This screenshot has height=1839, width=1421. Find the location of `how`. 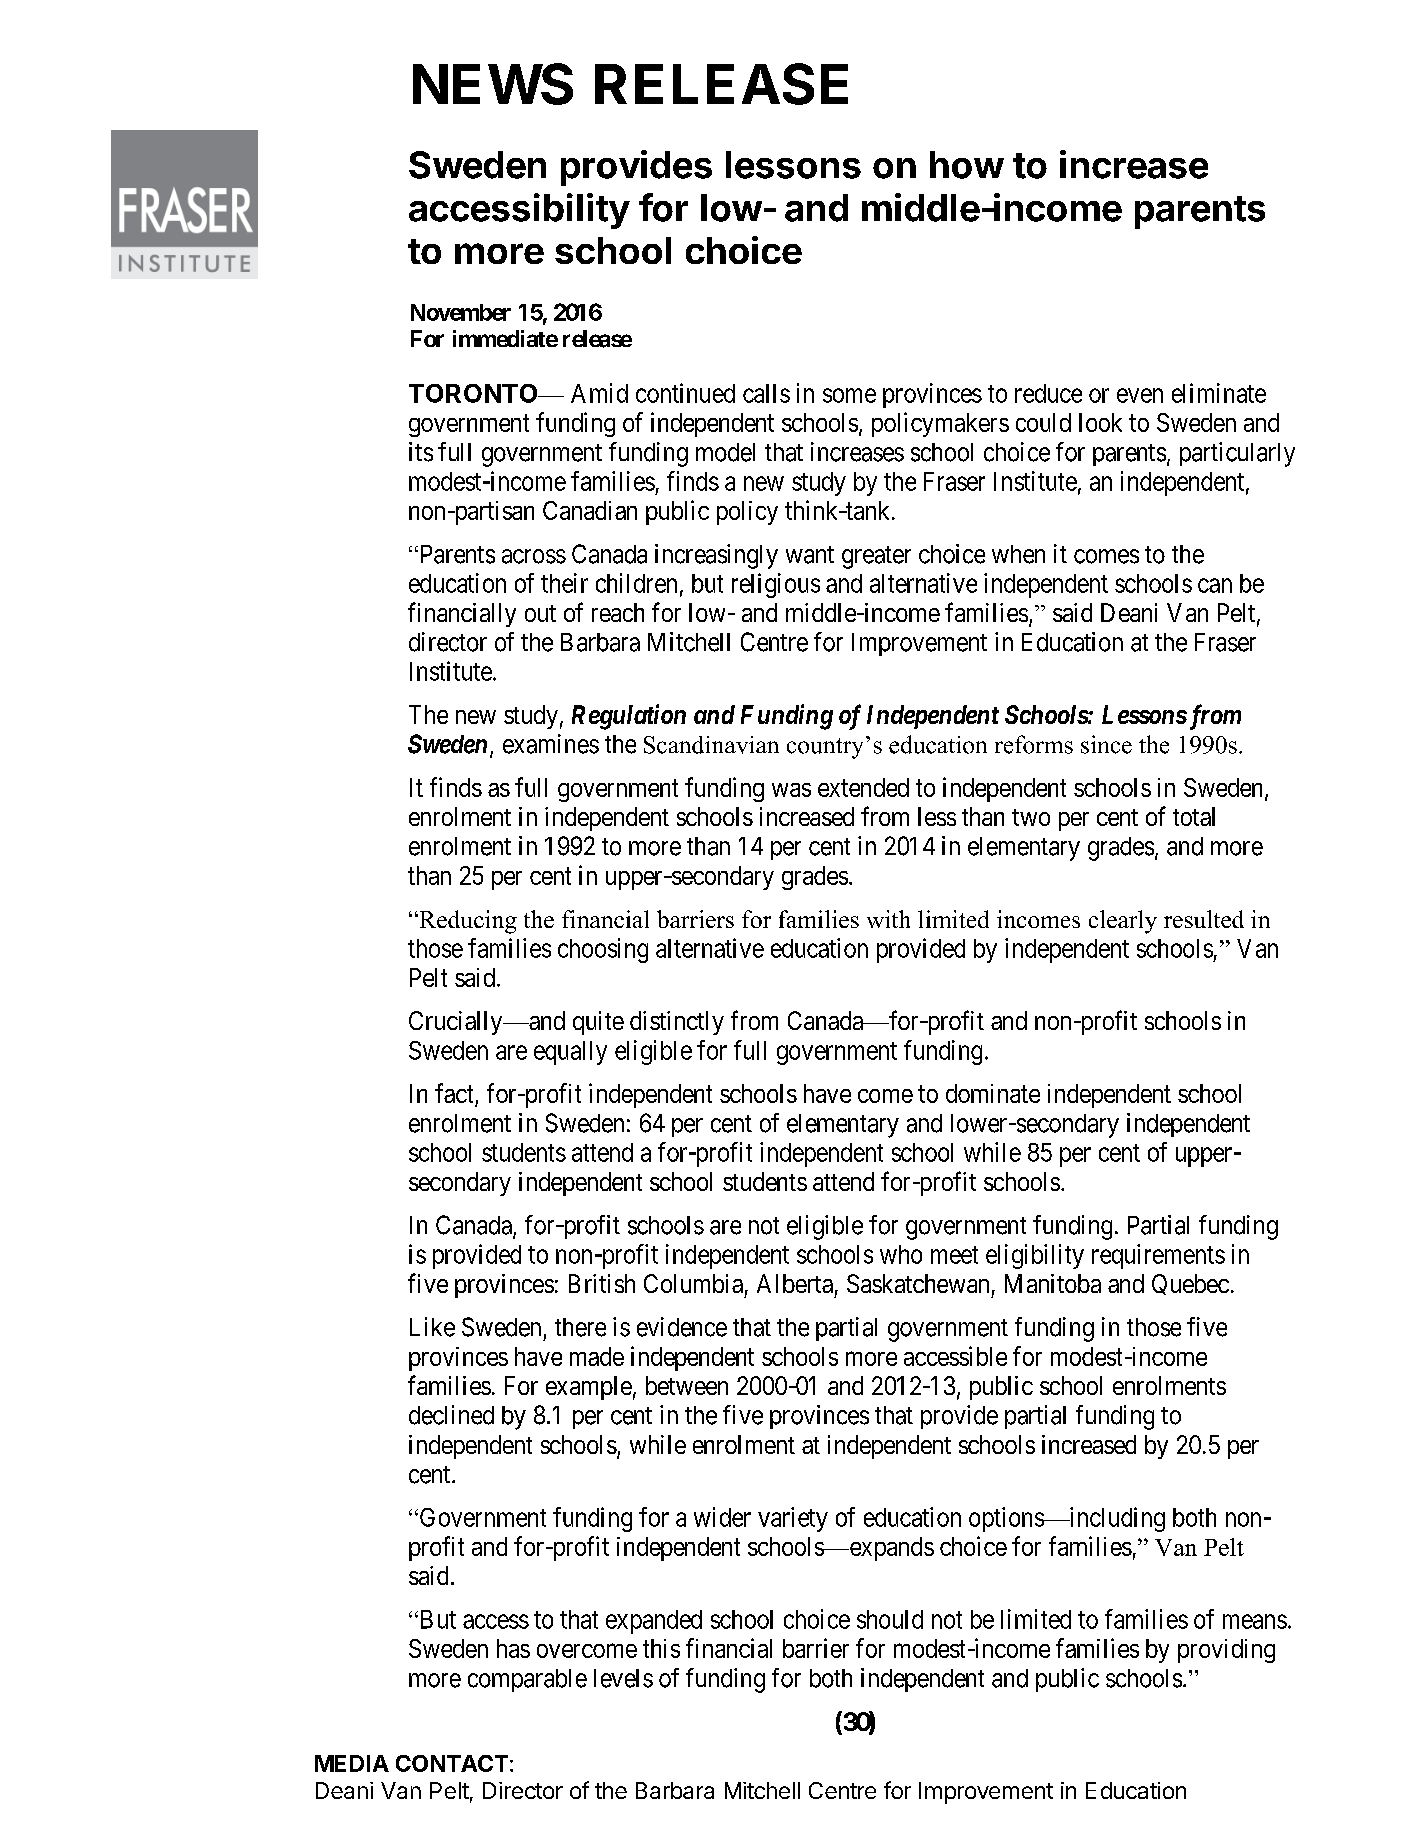

how is located at coordinates (967, 165).
